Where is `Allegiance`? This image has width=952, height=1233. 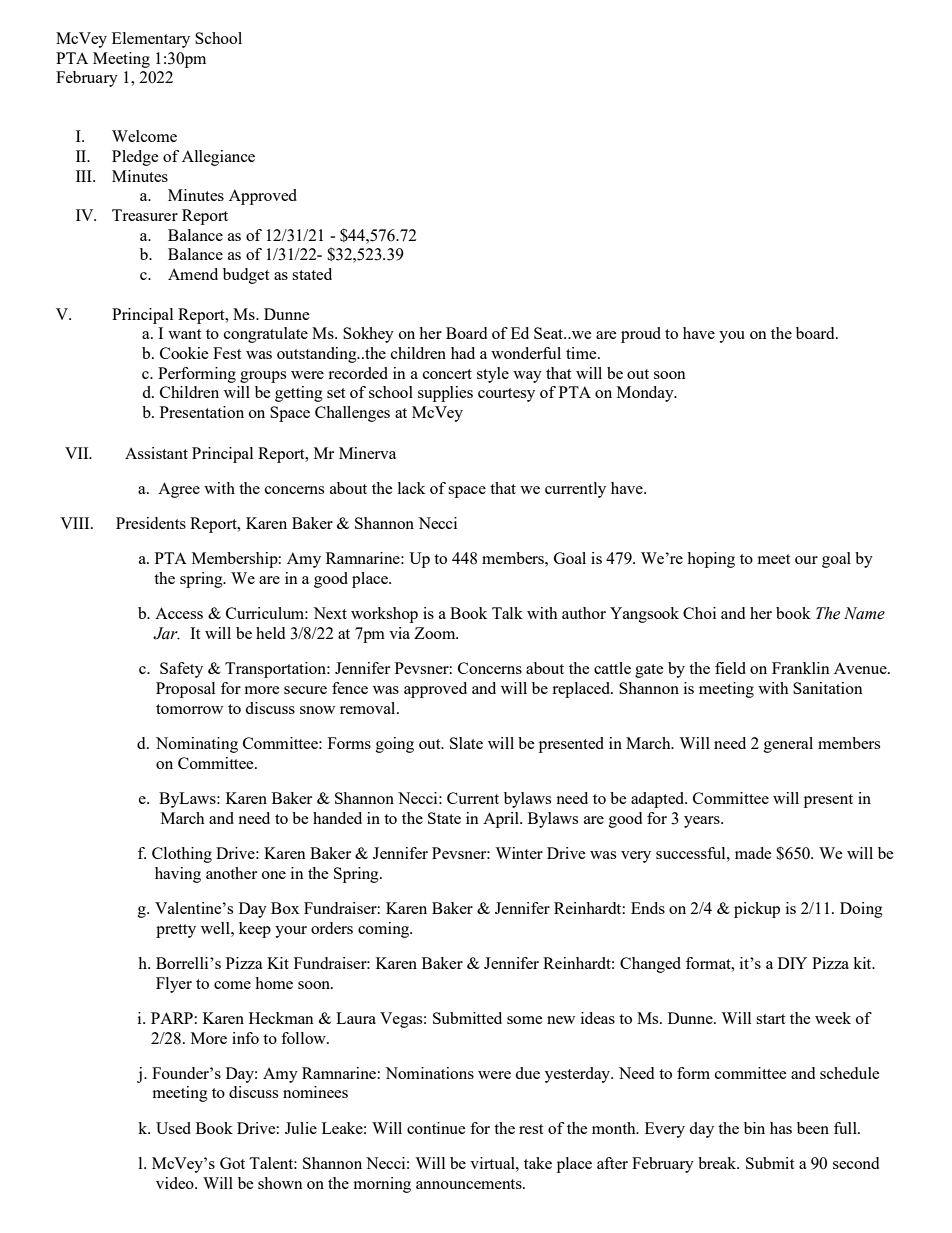
Allegiance is located at coordinates (218, 158).
